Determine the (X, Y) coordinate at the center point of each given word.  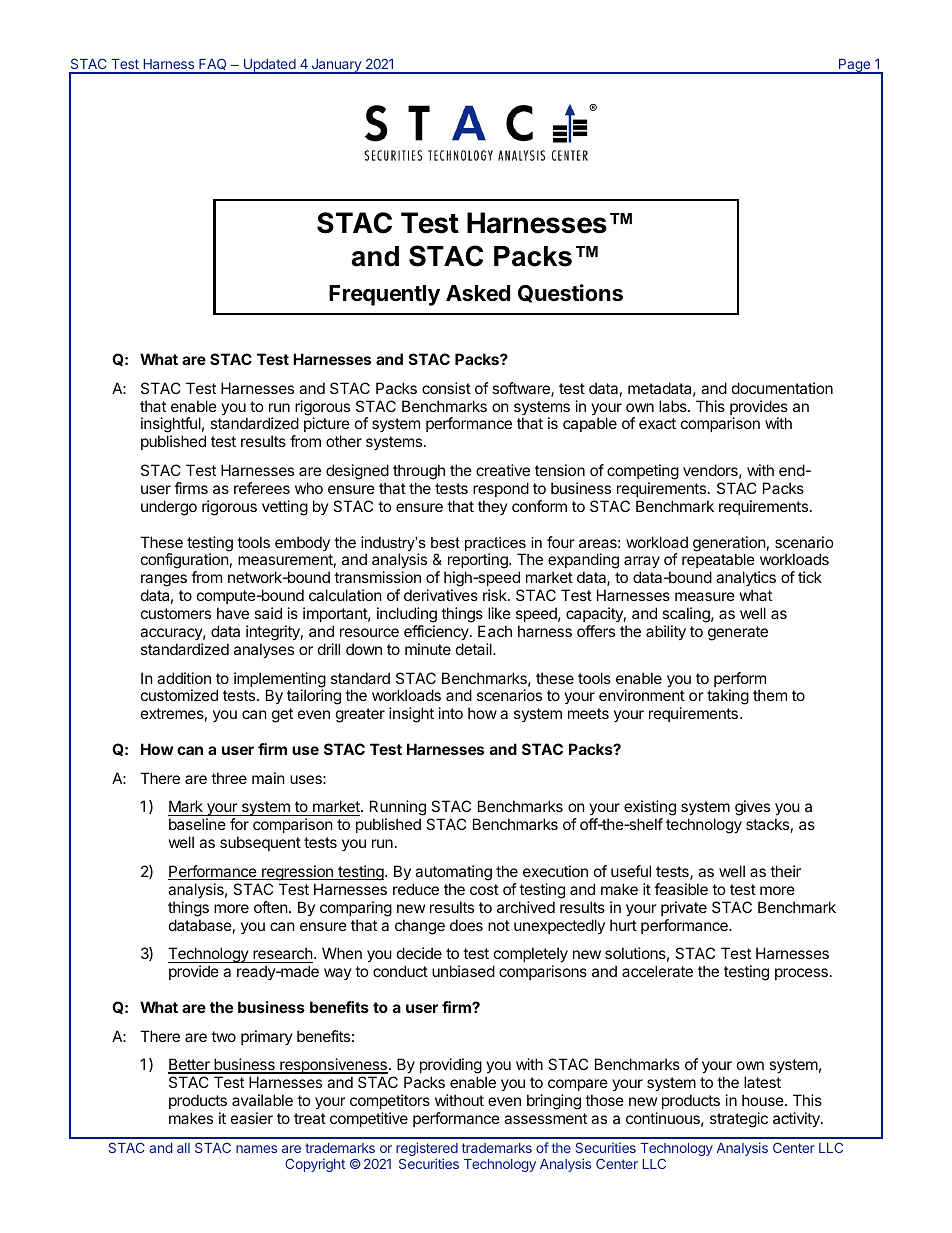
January (336, 66)
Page (854, 66)
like (499, 613)
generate (738, 633)
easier (252, 1118)
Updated (269, 66)
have (233, 613)
